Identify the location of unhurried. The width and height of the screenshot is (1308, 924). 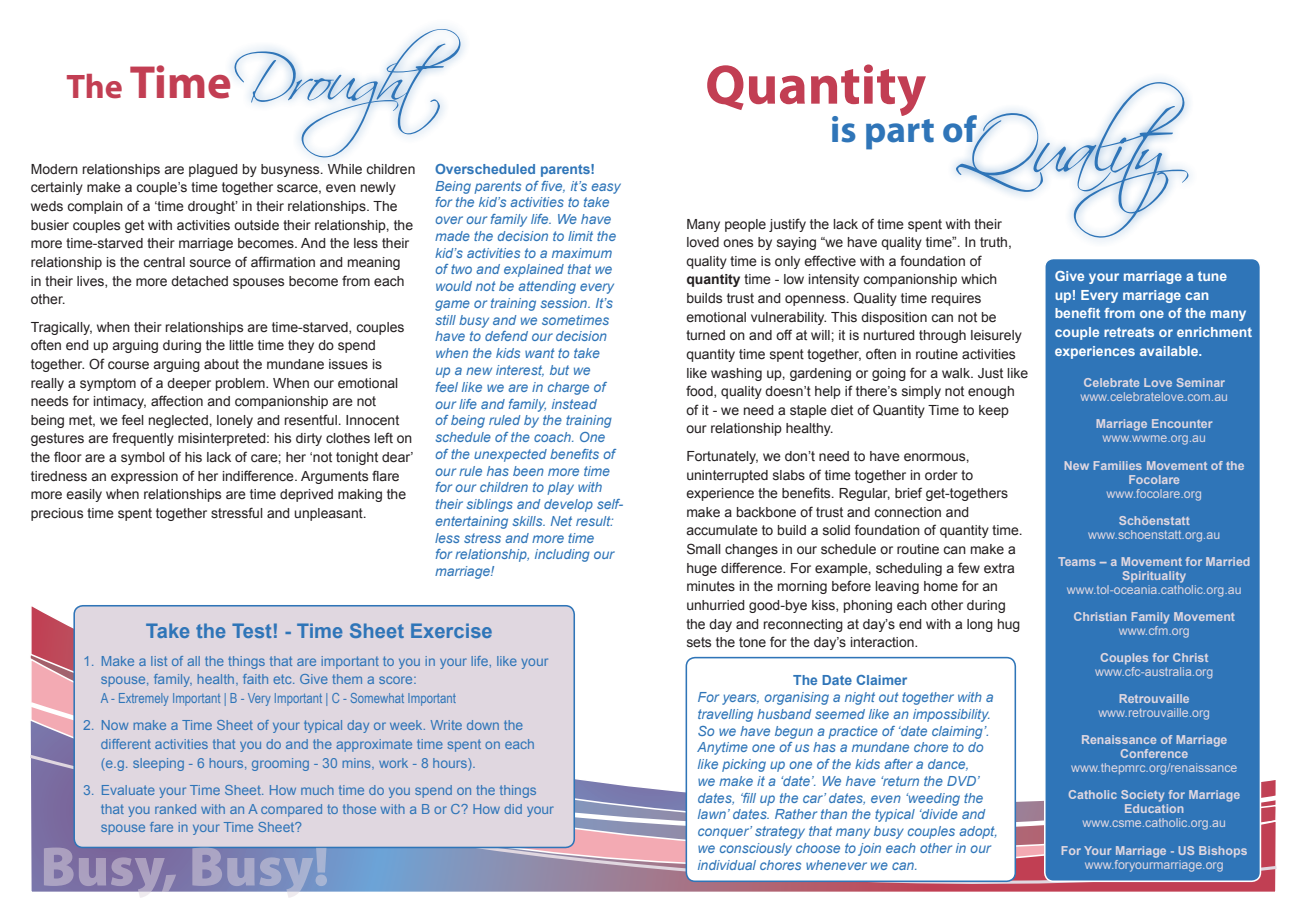
(716, 605).
